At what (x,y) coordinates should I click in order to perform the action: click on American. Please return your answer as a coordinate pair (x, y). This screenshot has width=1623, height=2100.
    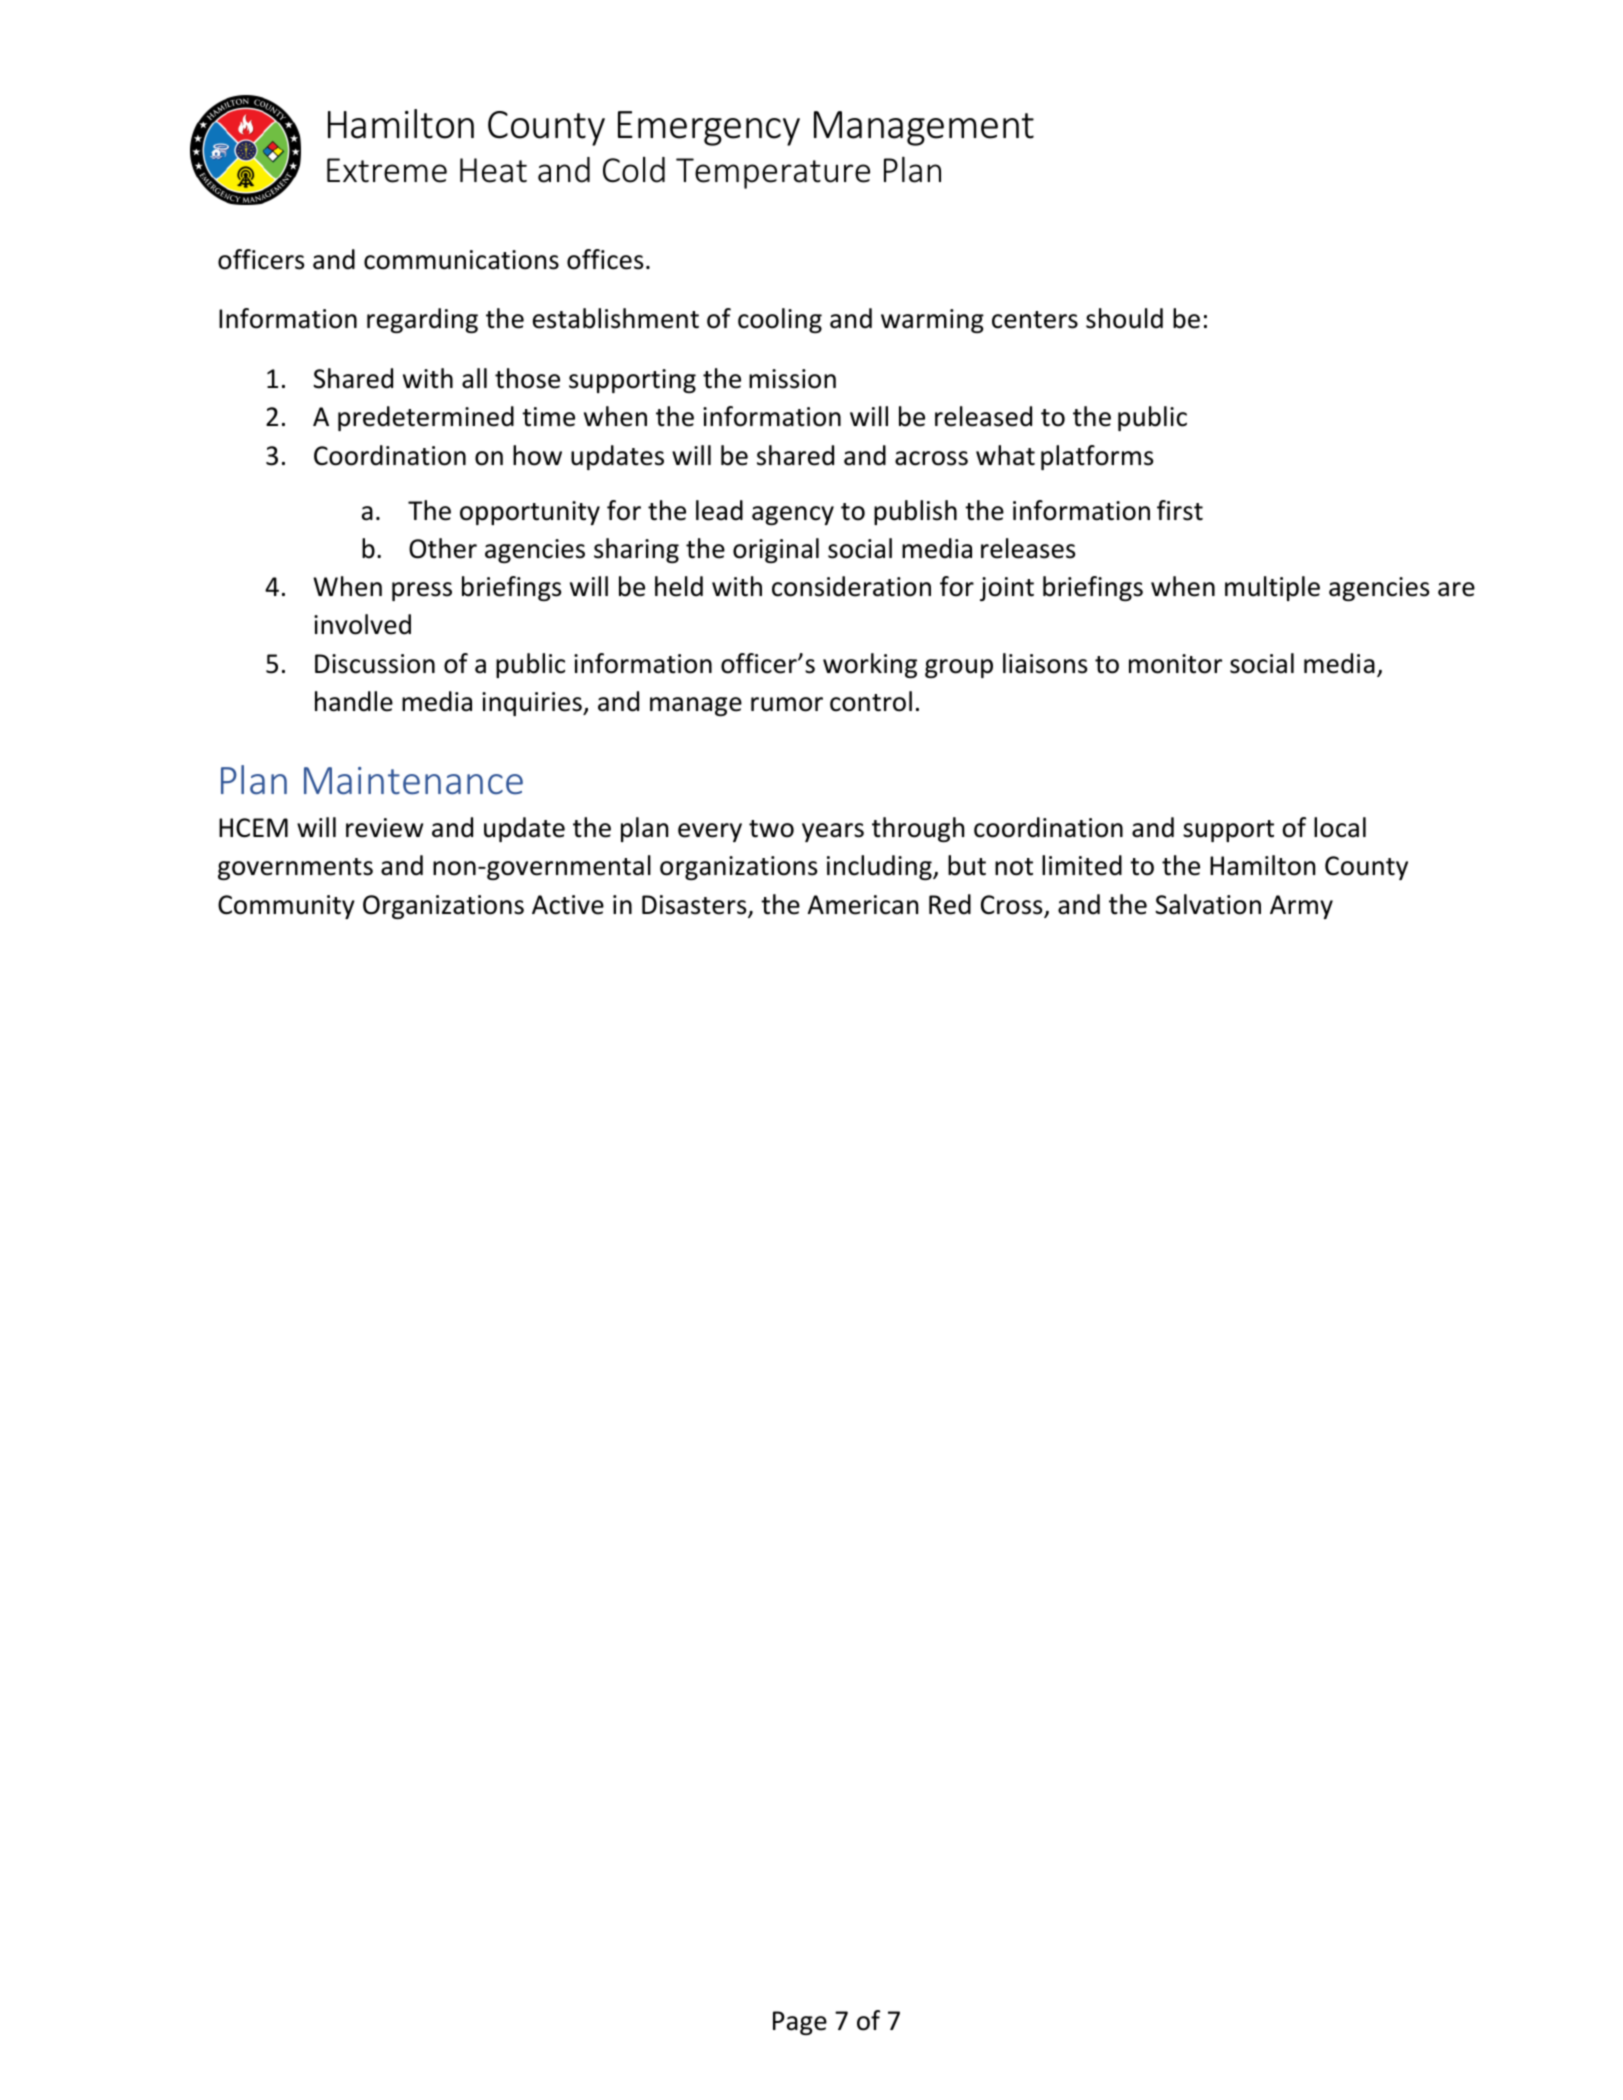
    Looking at the image, I should click on (863, 905).
